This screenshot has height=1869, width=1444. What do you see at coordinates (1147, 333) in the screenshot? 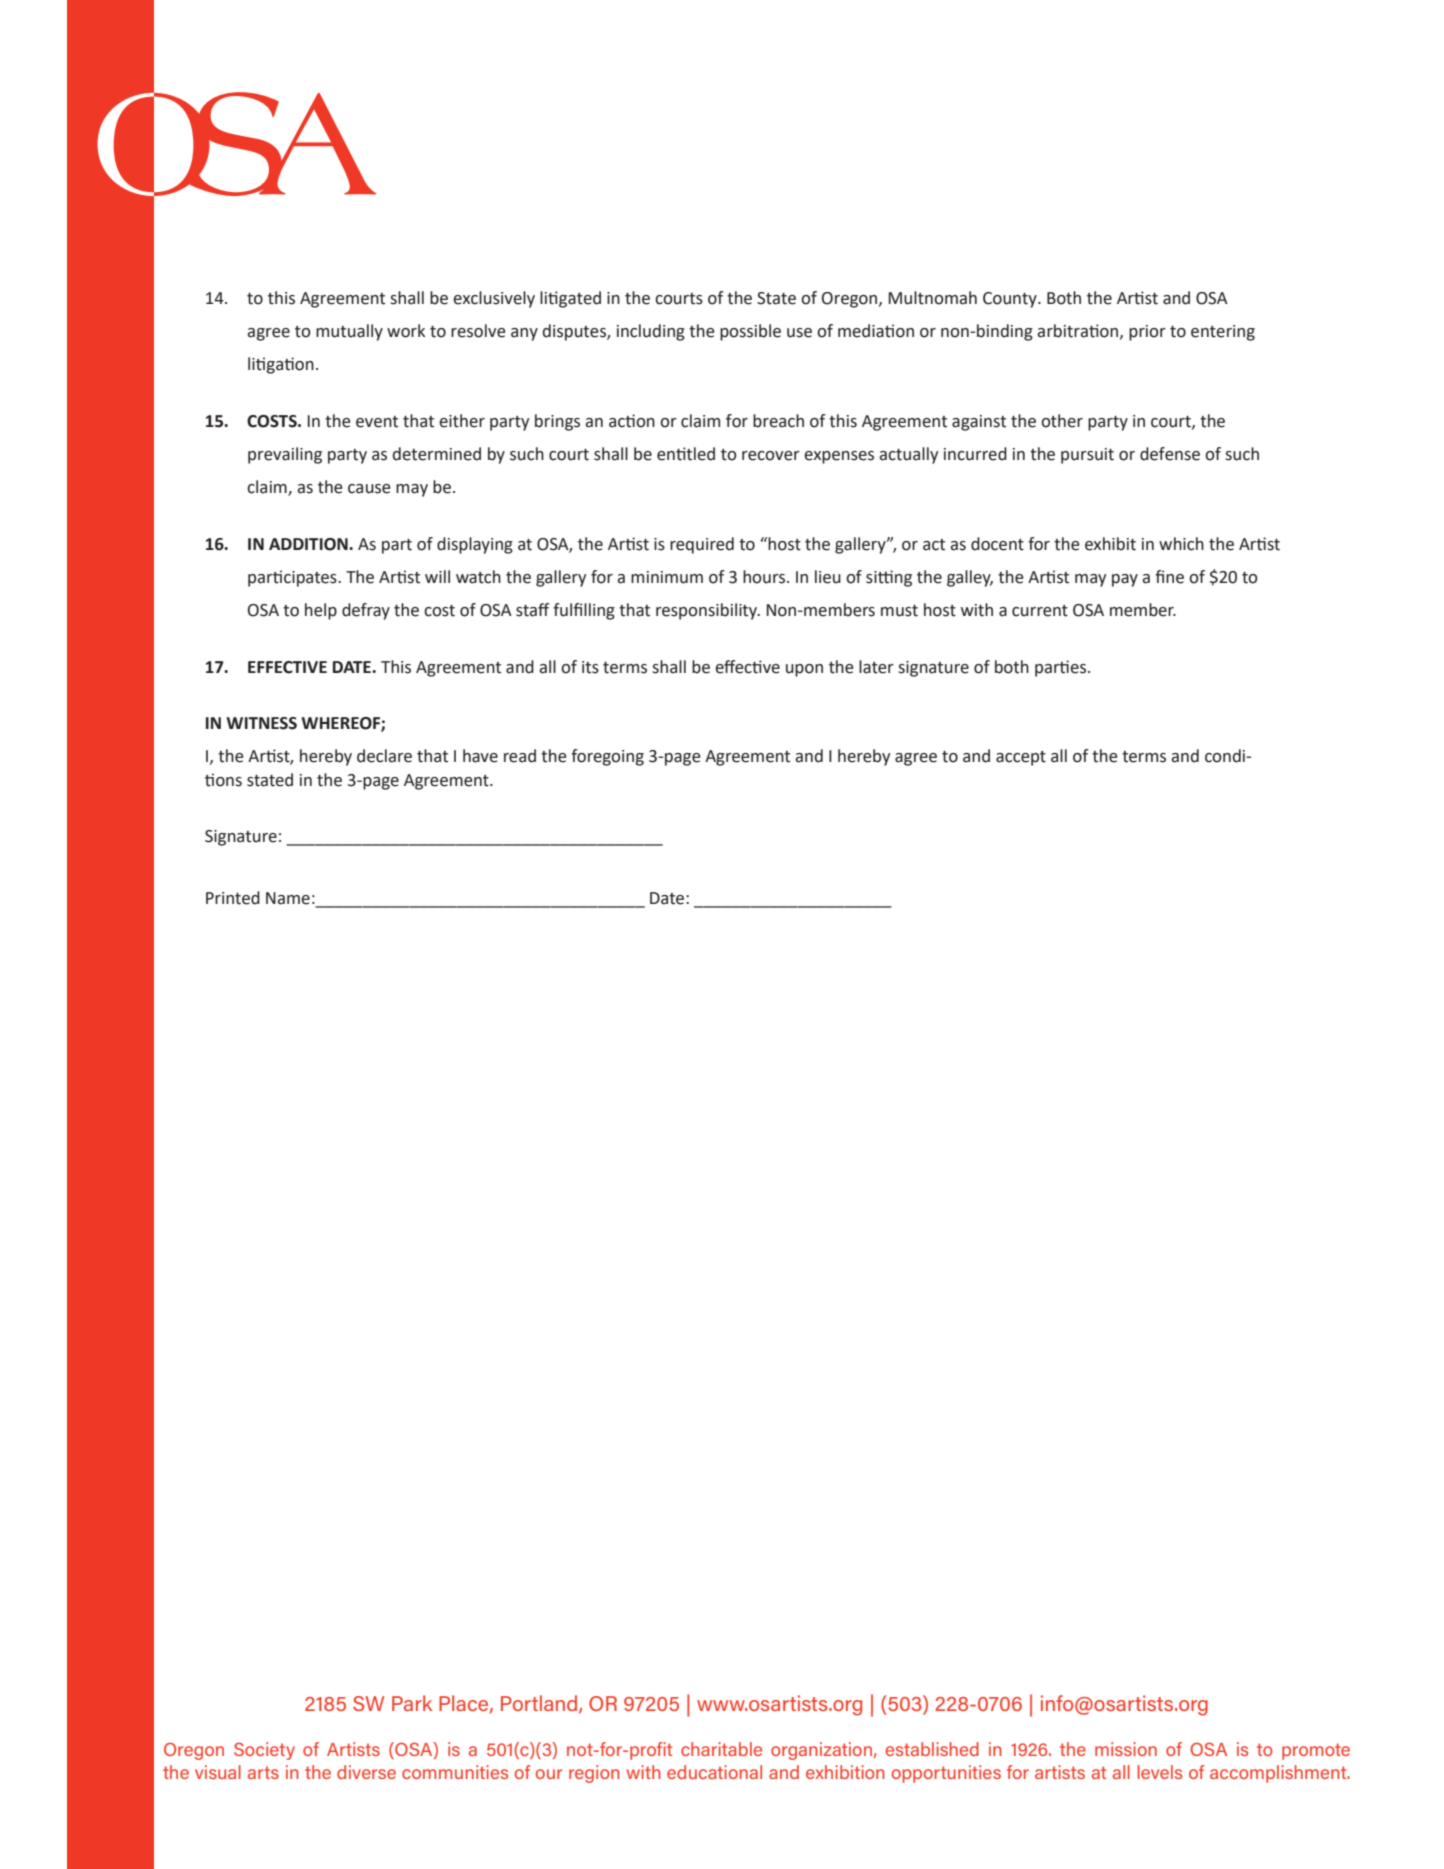
I see `prior` at bounding box center [1147, 333].
